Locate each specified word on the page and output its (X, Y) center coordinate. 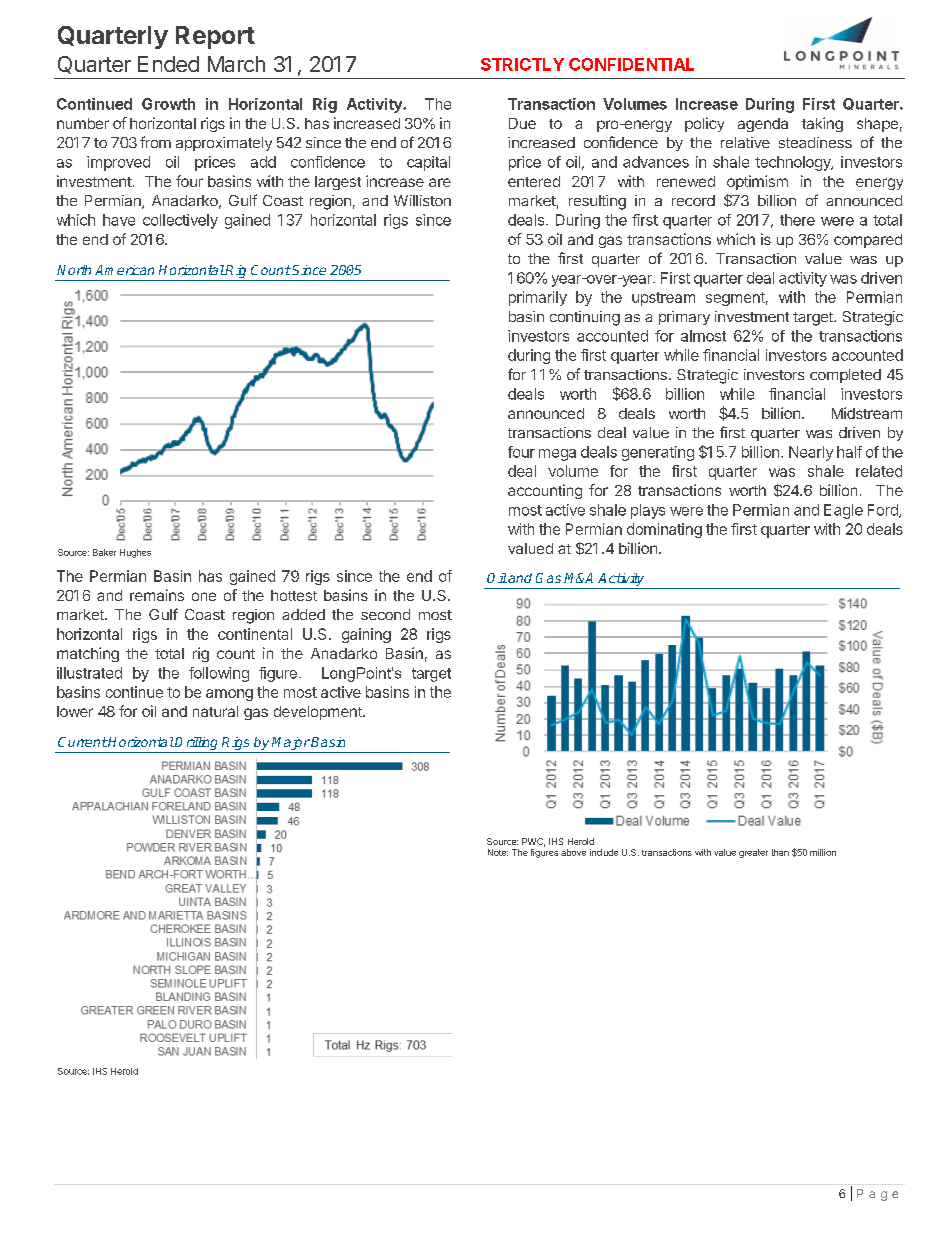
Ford (884, 511)
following (219, 674)
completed (845, 376)
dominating (664, 530)
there (797, 220)
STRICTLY (522, 64)
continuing (585, 318)
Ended (168, 64)
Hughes (135, 553)
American (124, 270)
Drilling (197, 745)
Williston (422, 200)
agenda (763, 125)
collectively (180, 221)
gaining (366, 635)
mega (557, 455)
